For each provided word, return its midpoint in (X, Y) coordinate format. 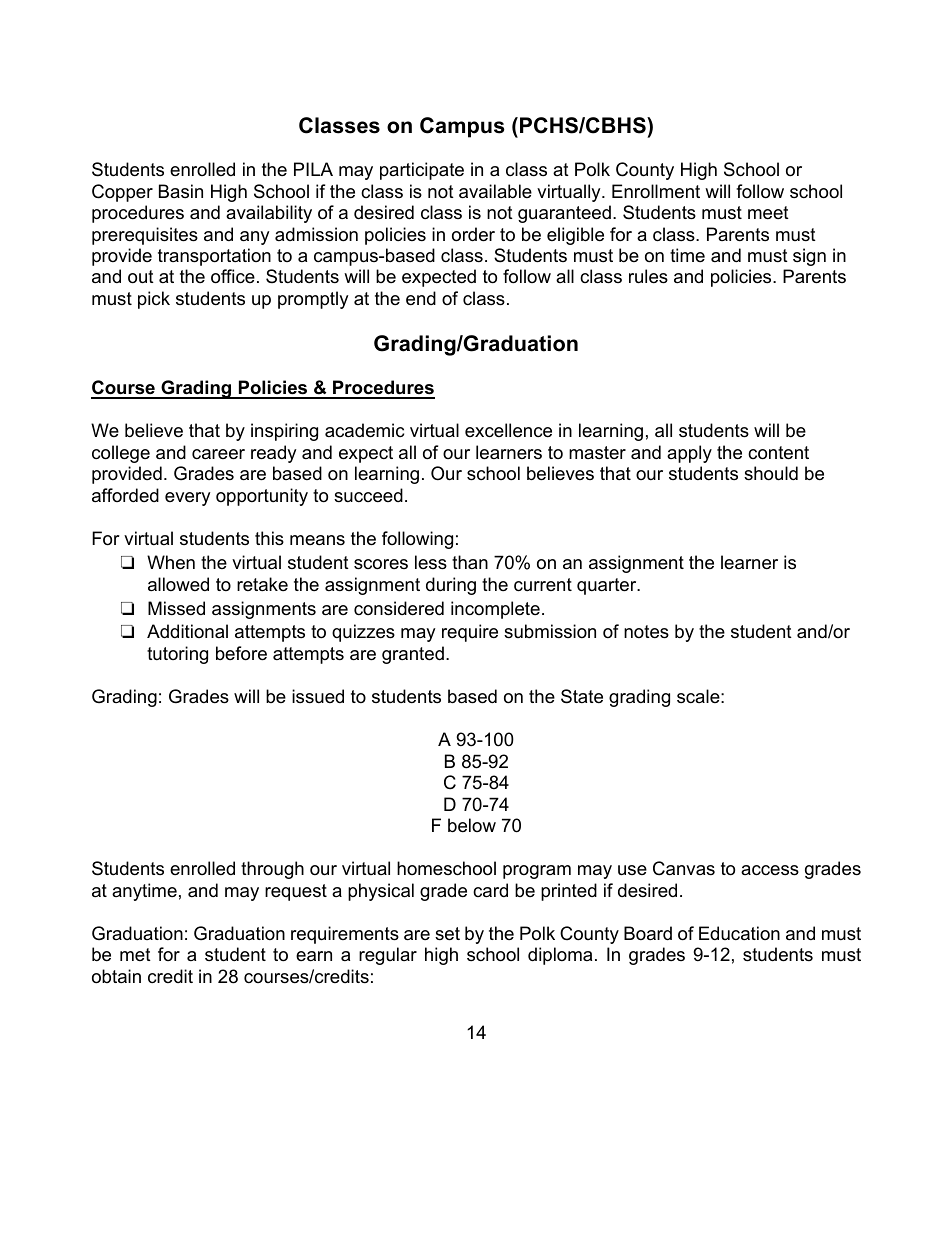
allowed (178, 584)
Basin (181, 191)
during (451, 586)
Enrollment (656, 191)
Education (739, 933)
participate (422, 171)
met (135, 954)
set (447, 934)
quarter (608, 586)
